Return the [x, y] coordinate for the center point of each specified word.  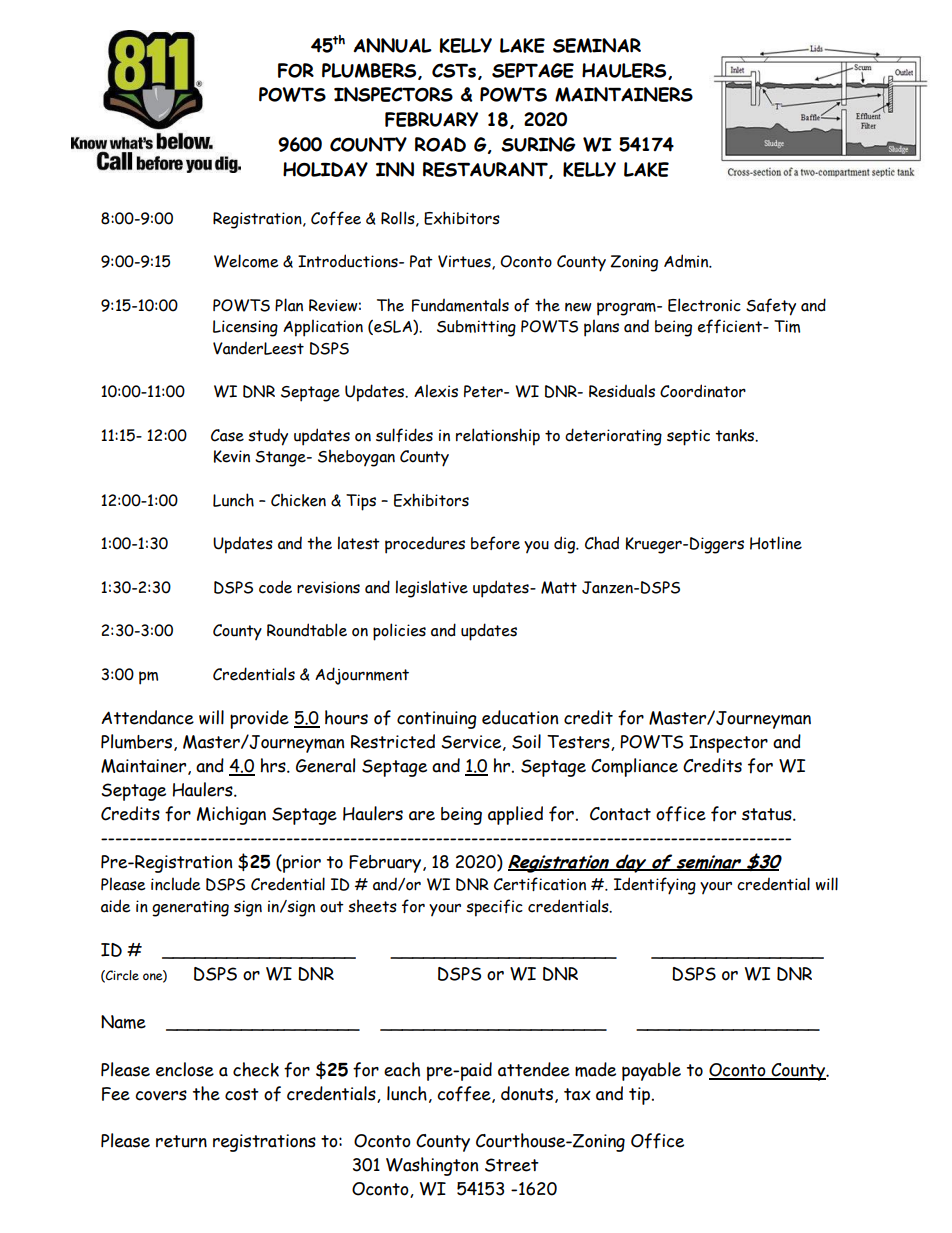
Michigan [231, 815]
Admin [687, 261]
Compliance [634, 767]
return [181, 1141]
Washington [432, 1166]
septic [688, 437]
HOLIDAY [325, 169]
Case [227, 435]
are [422, 816]
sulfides [404, 435]
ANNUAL [392, 45]
